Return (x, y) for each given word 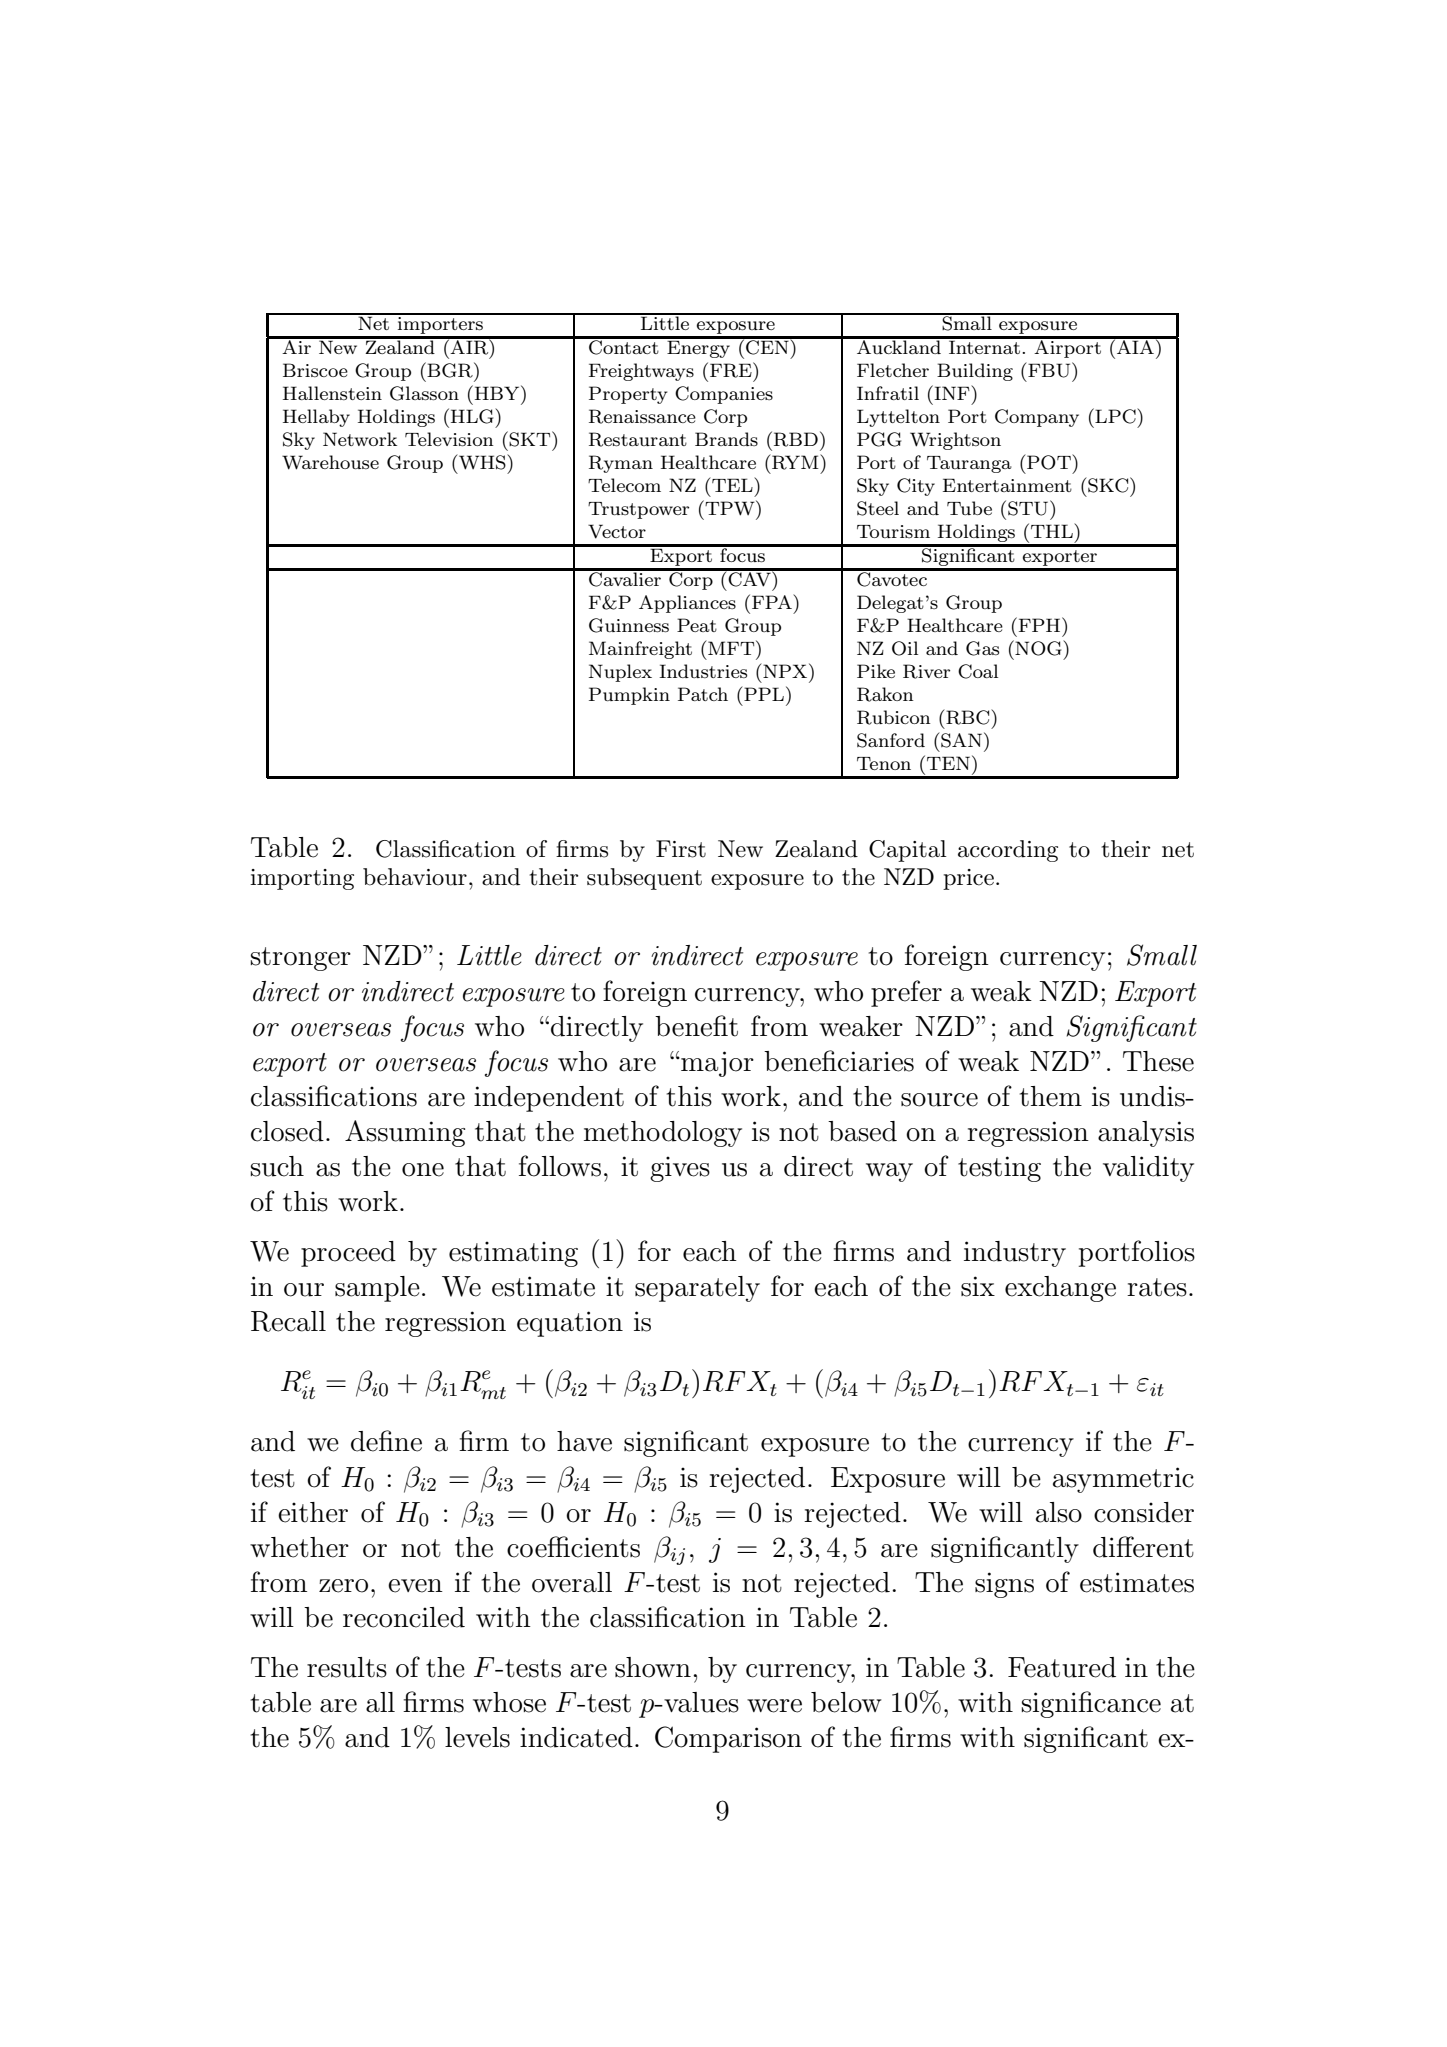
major (716, 1064)
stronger (301, 959)
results (347, 1667)
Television (449, 439)
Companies (724, 395)
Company (1037, 418)
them (1051, 1096)
